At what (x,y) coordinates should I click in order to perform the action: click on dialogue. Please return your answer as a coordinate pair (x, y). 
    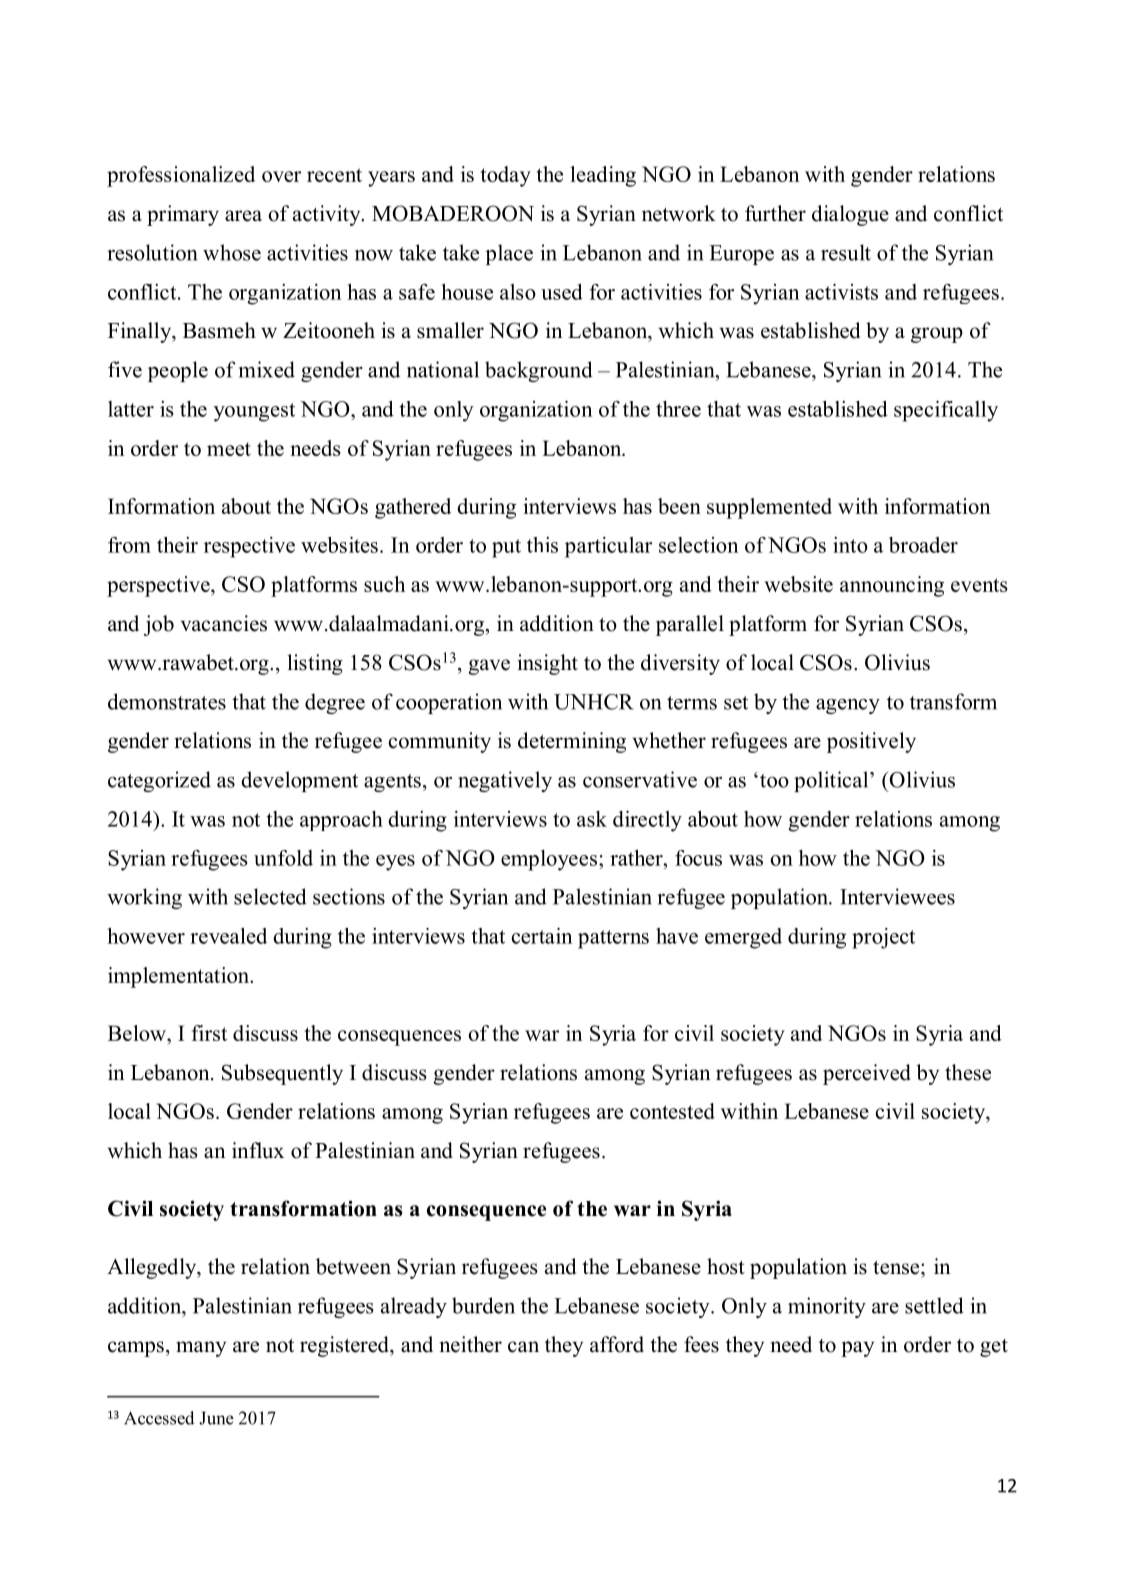
    Looking at the image, I should click on (850, 215).
